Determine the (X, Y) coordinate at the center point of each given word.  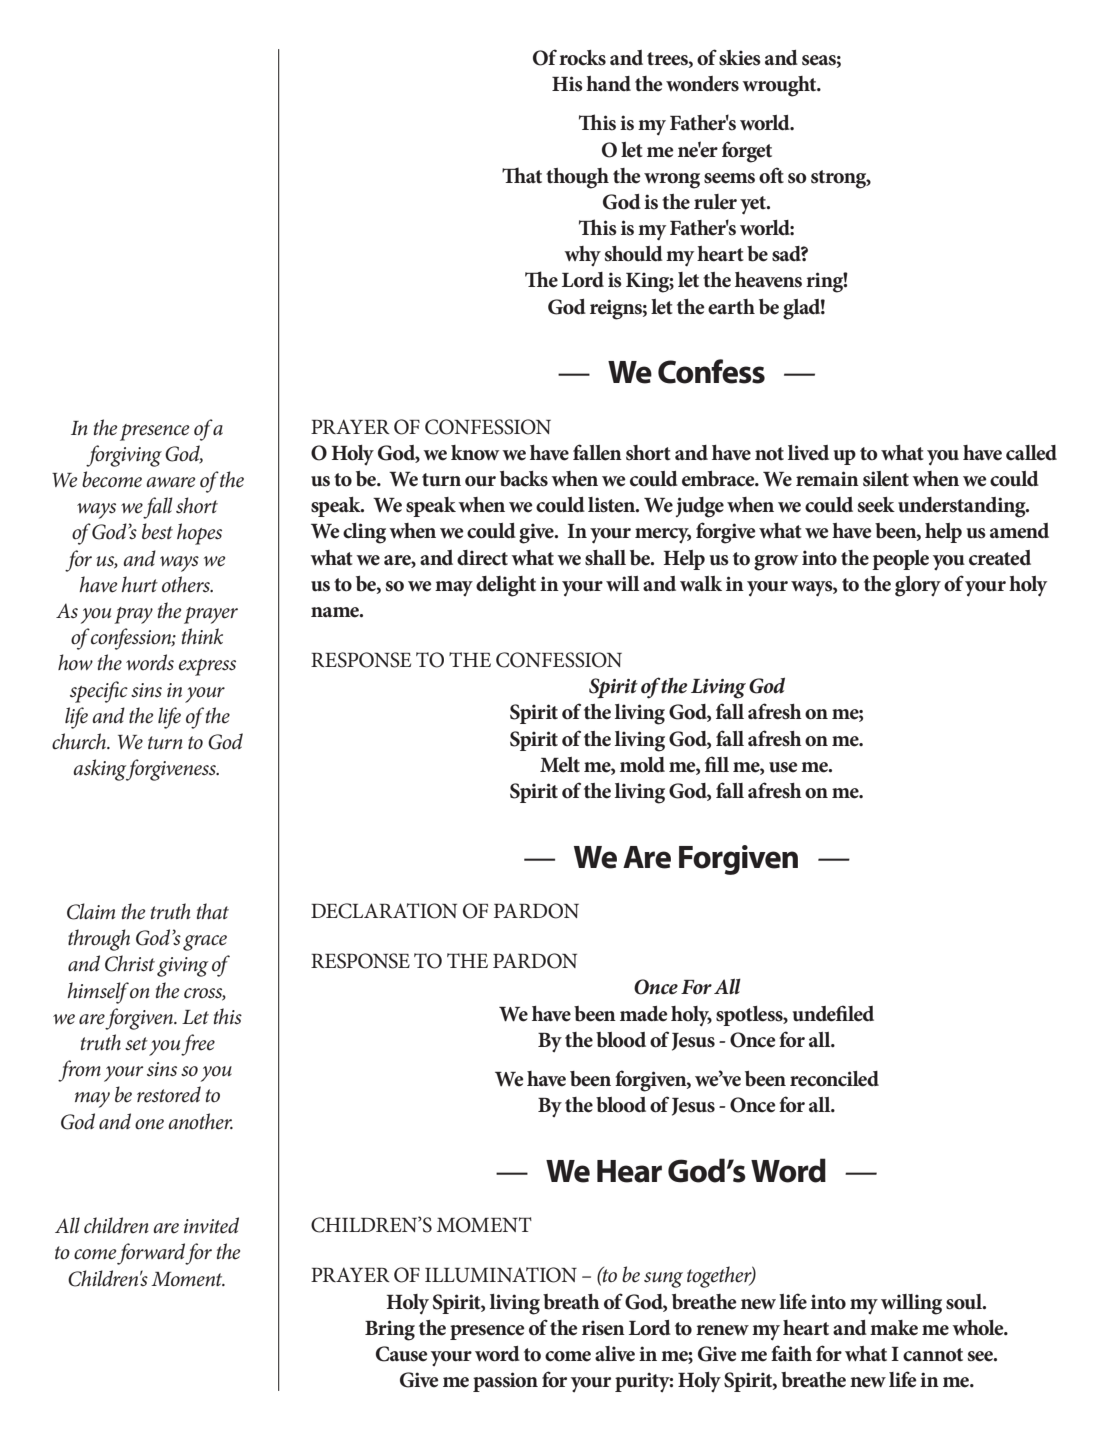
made (644, 1014)
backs (524, 479)
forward (151, 1254)
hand (608, 83)
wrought (780, 86)
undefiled (833, 1013)
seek (876, 505)
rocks (582, 58)
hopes (199, 534)
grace (205, 943)
